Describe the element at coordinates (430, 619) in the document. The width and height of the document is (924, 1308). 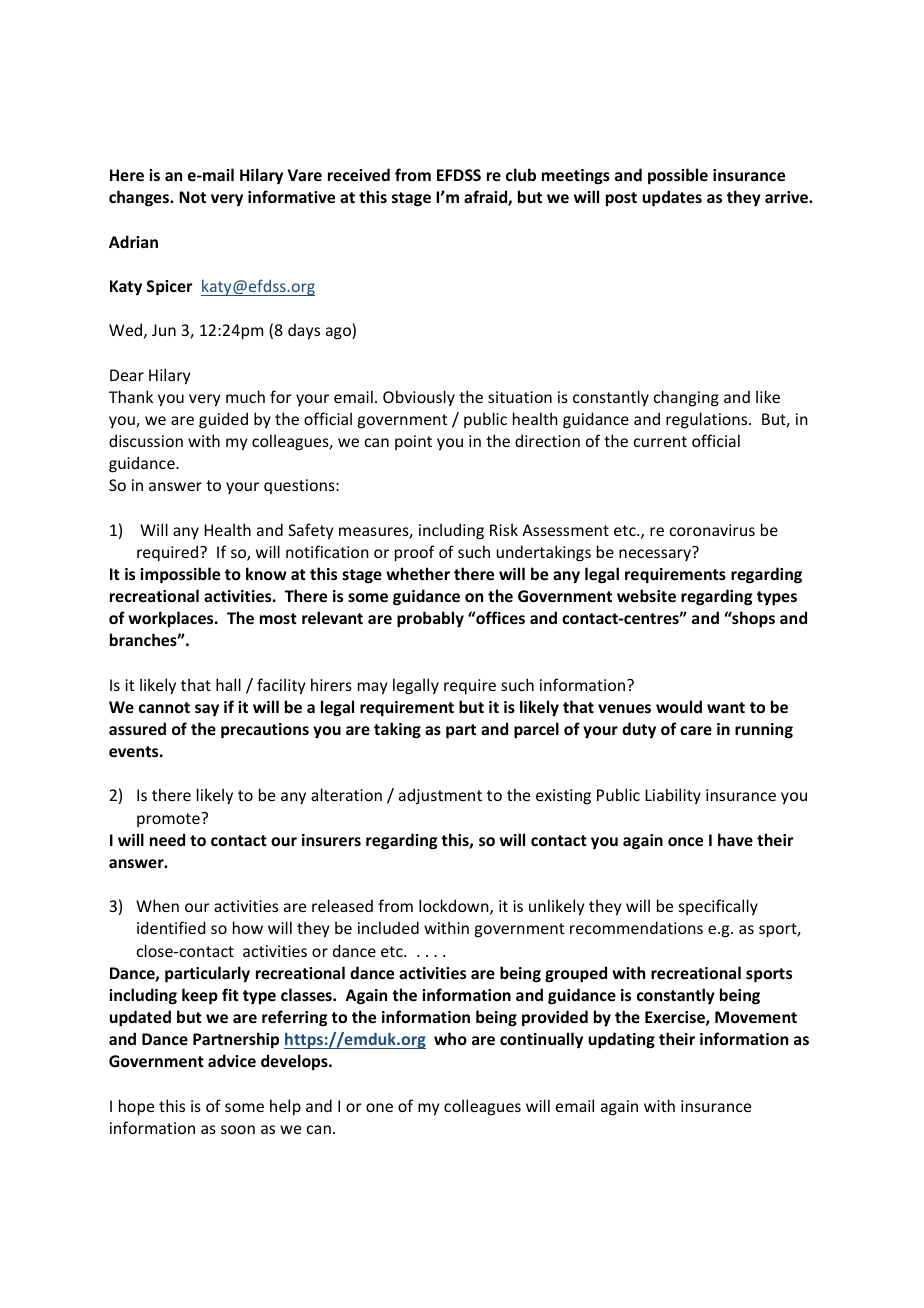
I see `probably` at that location.
